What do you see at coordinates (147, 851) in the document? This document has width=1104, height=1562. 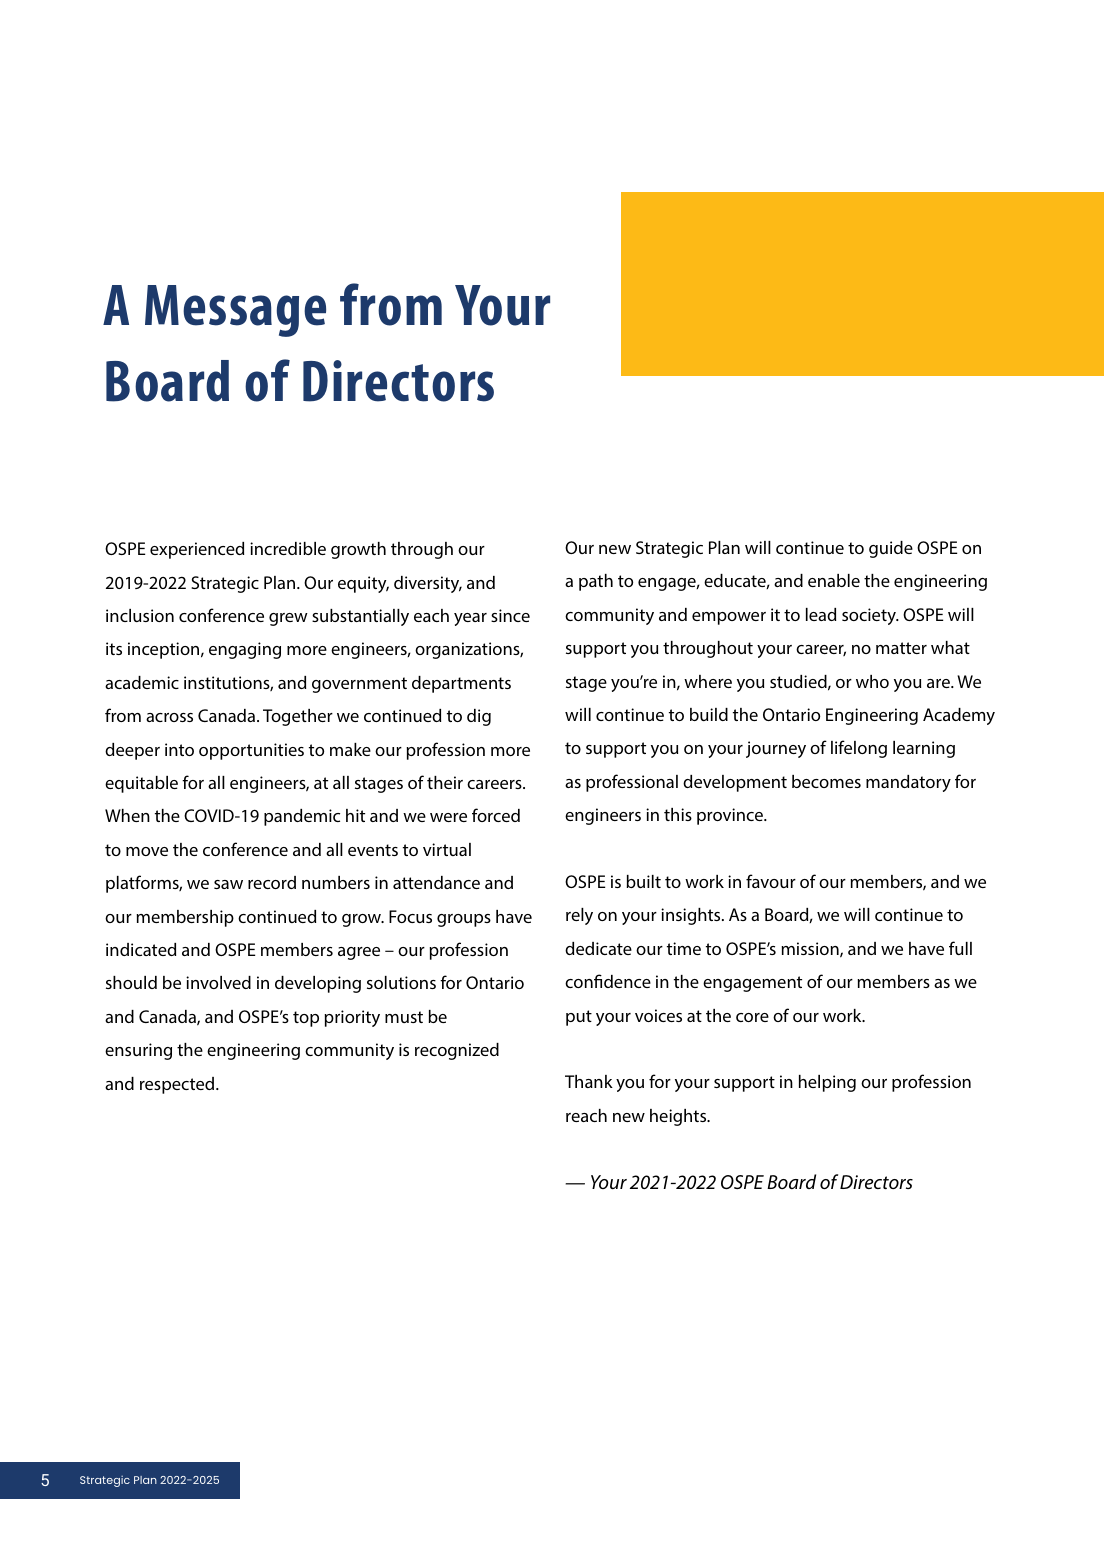 I see `move` at bounding box center [147, 851].
